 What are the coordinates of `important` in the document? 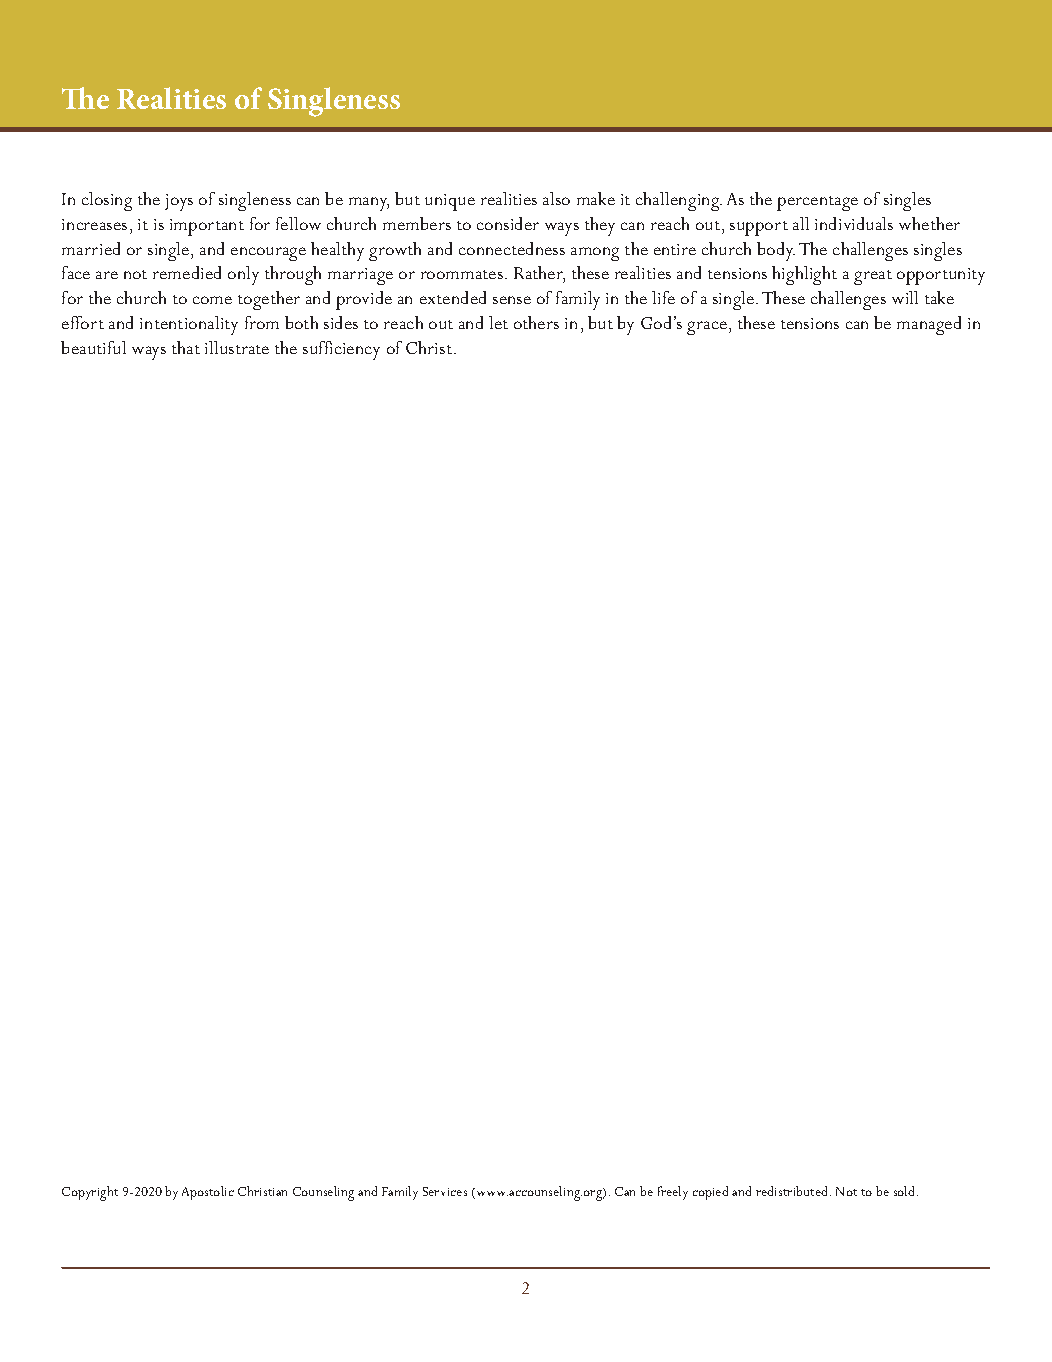 It's located at (207, 227).
